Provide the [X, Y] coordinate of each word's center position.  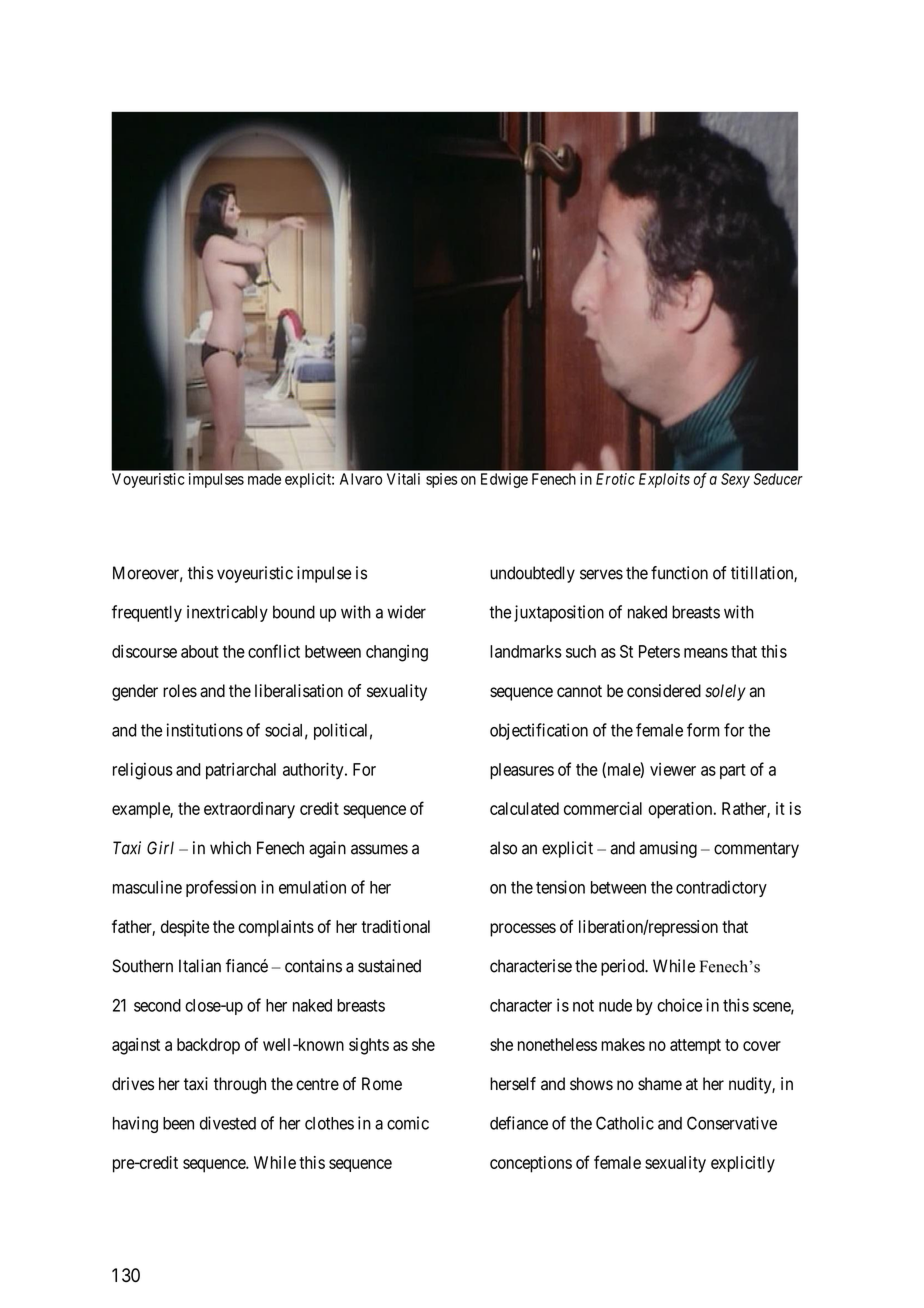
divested [228, 1123]
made [264, 479]
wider [406, 612]
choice [679, 1005]
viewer [673, 769]
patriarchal [241, 771]
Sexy [735, 480]
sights [369, 1046]
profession [221, 888]
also [503, 848]
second [157, 1005]
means [706, 653]
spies [441, 480]
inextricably [227, 613]
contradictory [721, 888]
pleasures [522, 771]
